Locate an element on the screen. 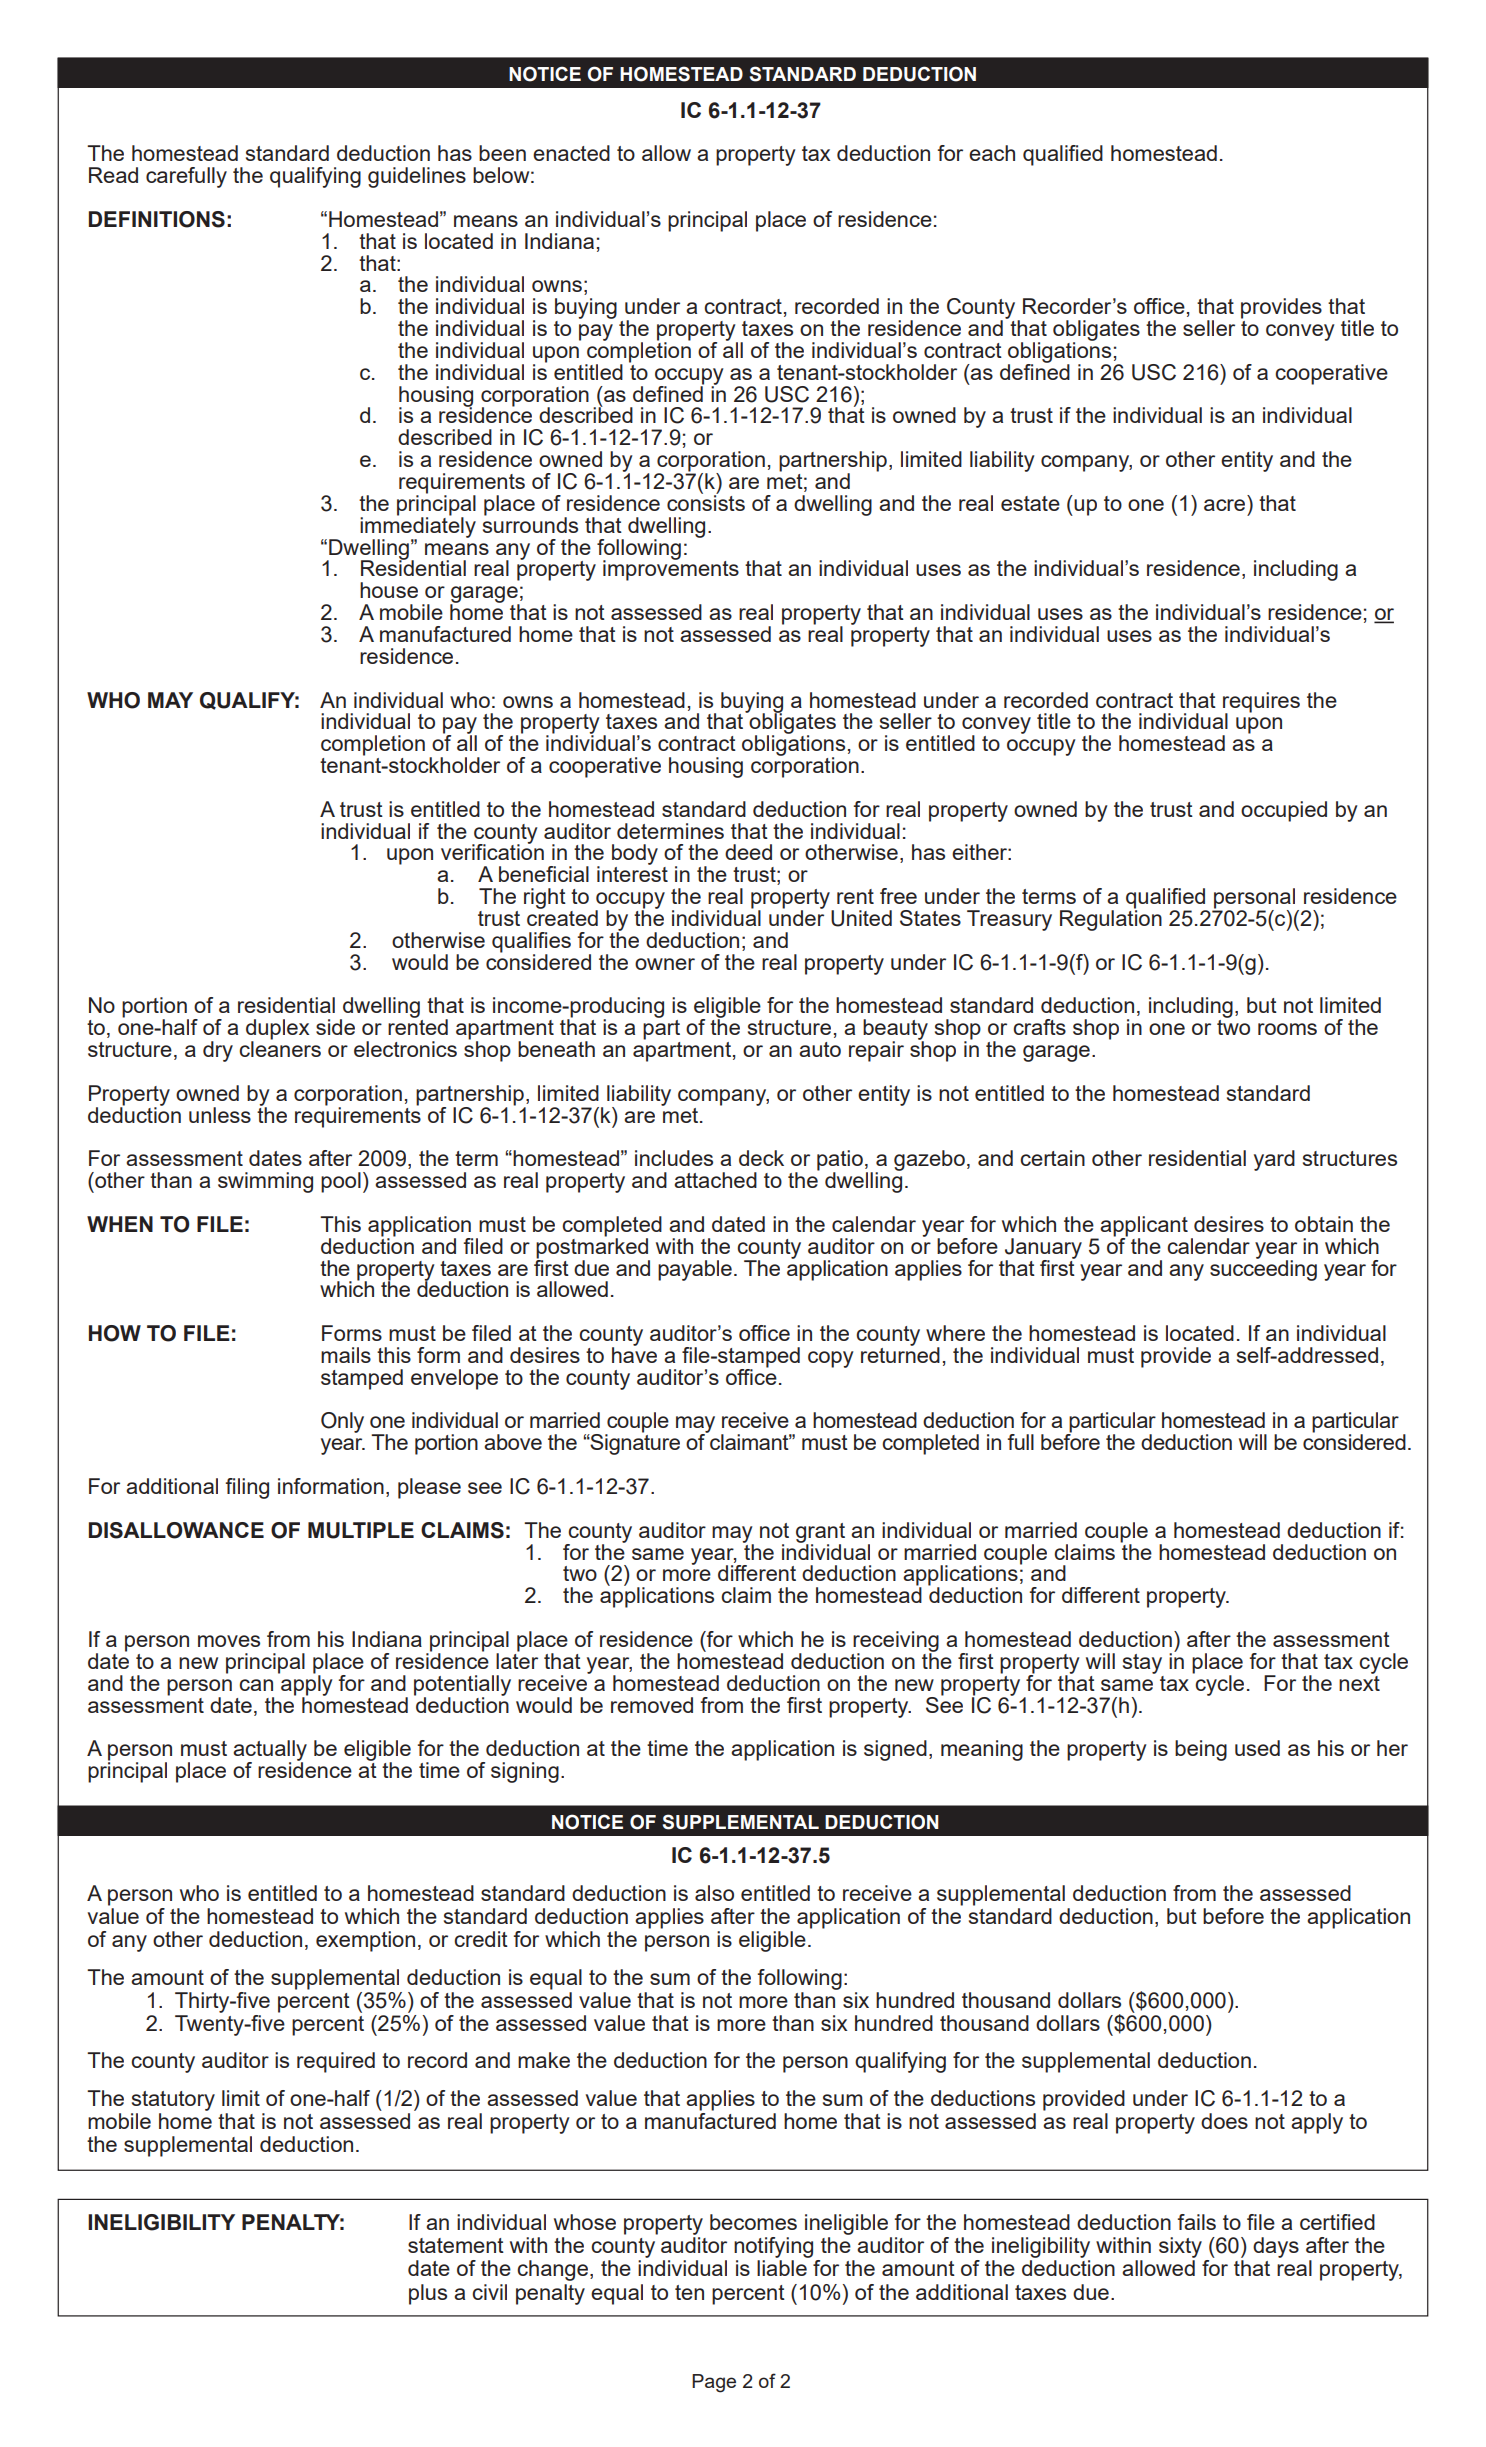  house is located at coordinates (389, 590).
